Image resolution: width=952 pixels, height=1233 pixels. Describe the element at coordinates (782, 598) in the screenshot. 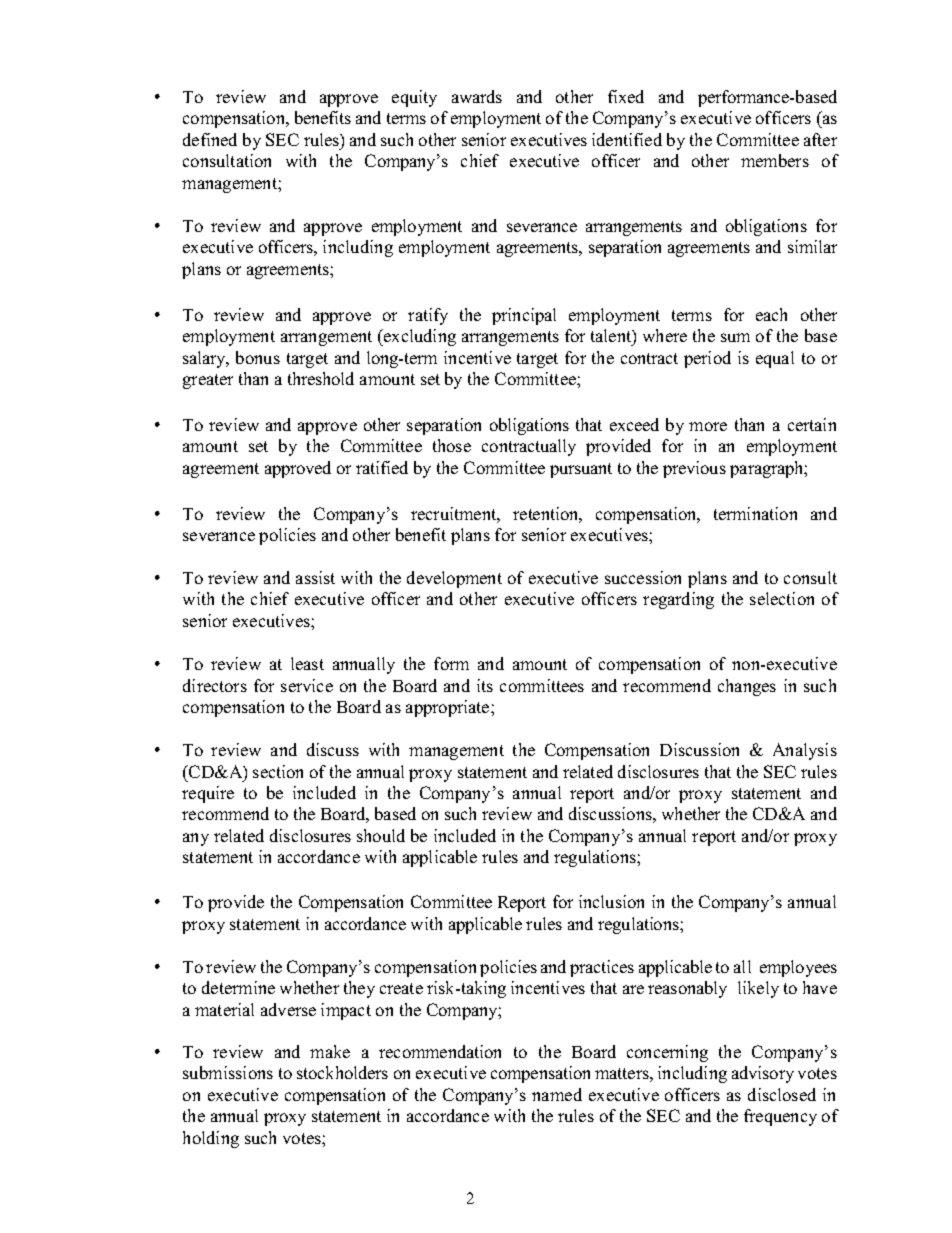

I see `selection` at that location.
